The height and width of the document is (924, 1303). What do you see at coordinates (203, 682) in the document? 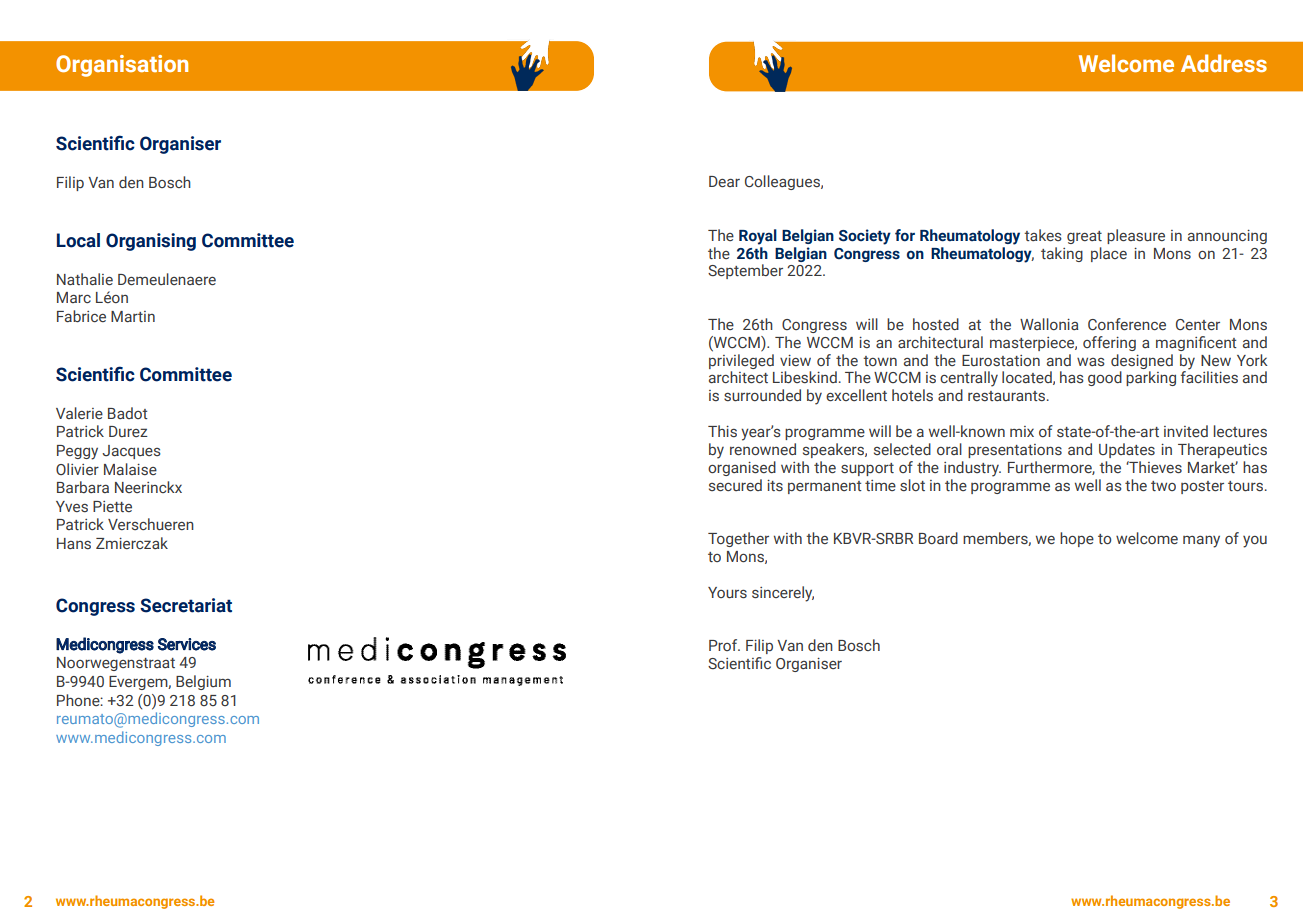
I see `Belgium` at bounding box center [203, 682].
